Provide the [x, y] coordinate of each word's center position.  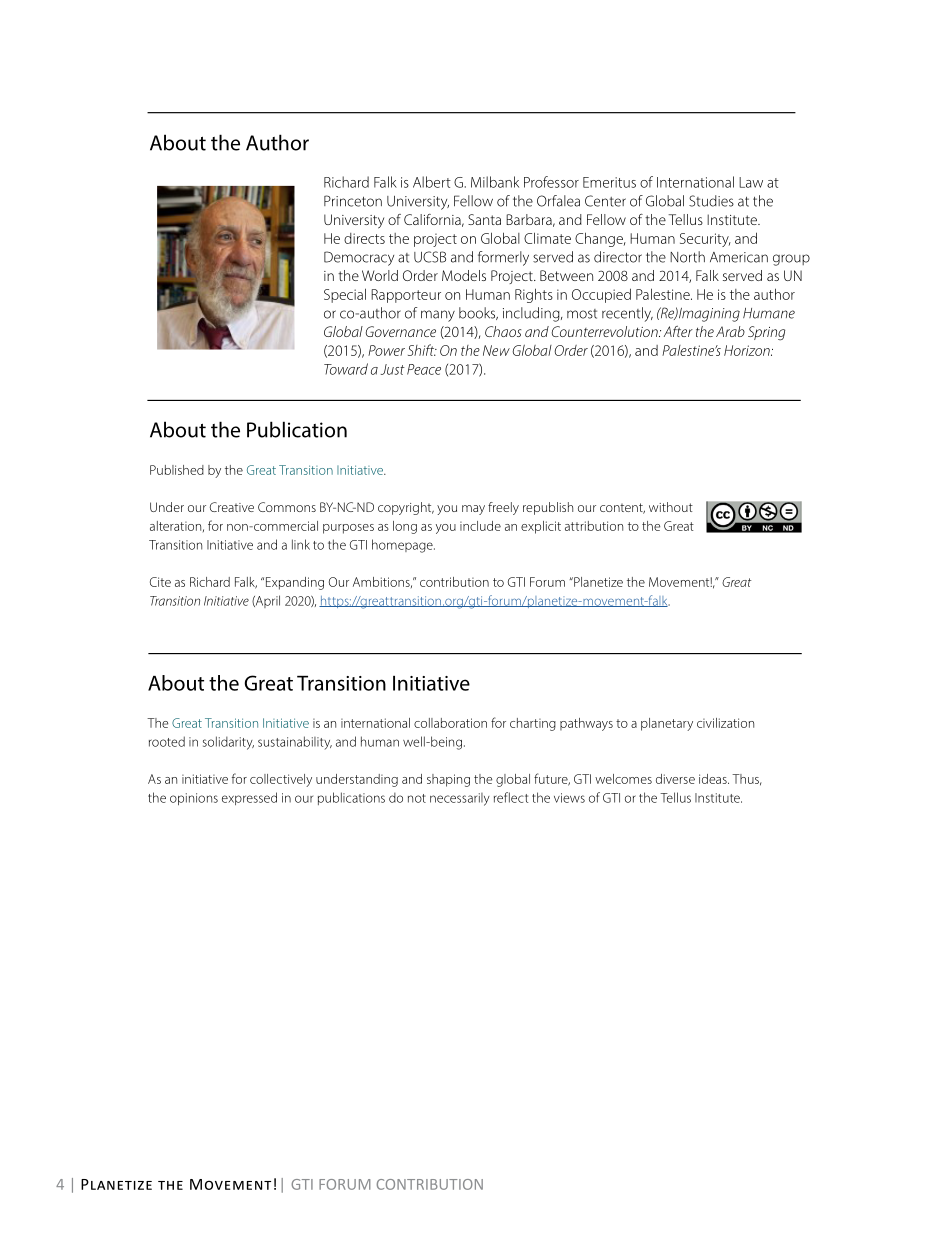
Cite [160, 582]
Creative [232, 507]
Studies [711, 201]
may [473, 510]
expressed [249, 798]
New [496, 350]
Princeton [353, 201]
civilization [725, 723]
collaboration [450, 723]
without [671, 507]
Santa [484, 219]
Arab [730, 331]
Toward [346, 369]
